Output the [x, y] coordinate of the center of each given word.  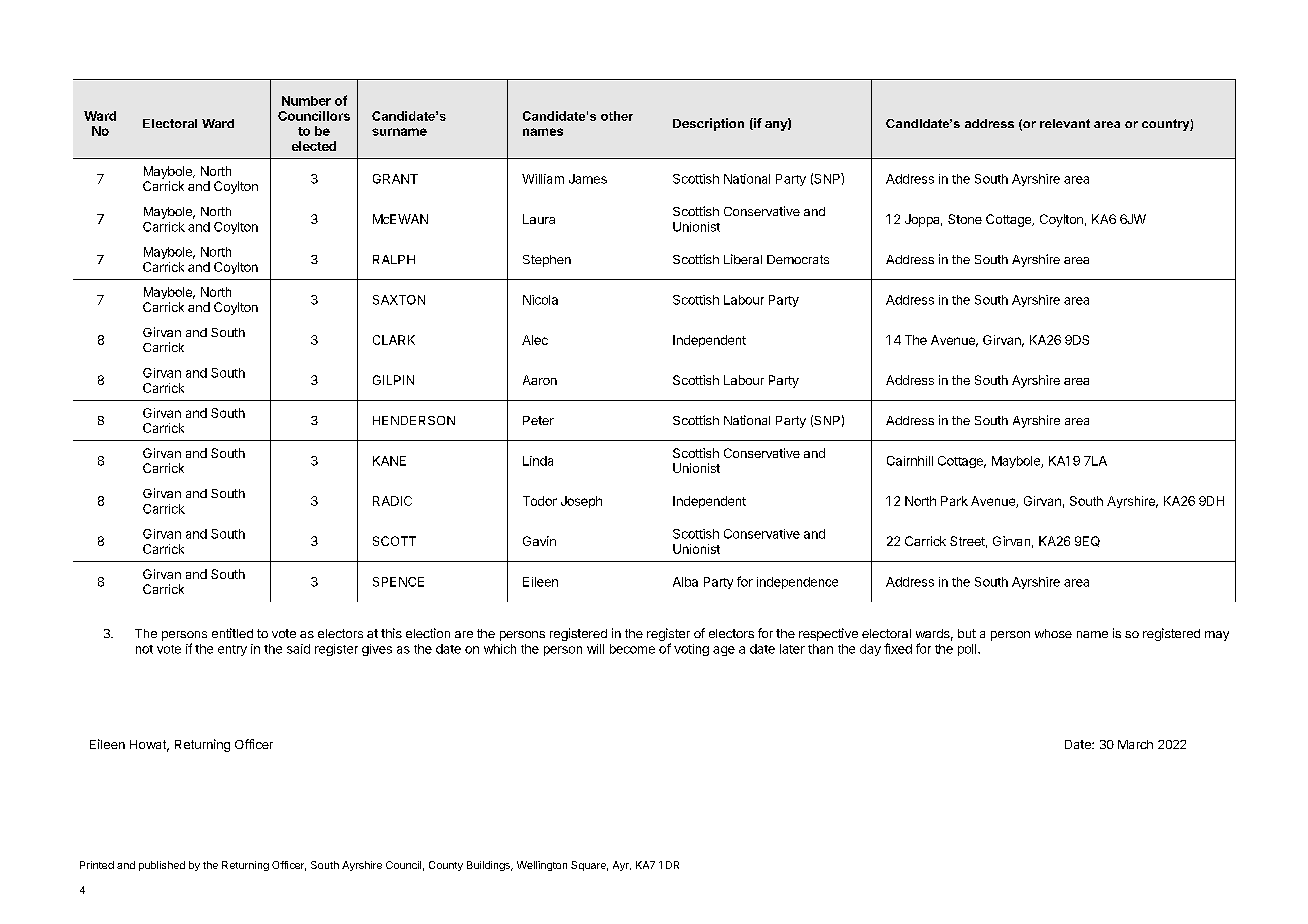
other [617, 116]
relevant [1065, 123]
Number [306, 101]
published [162, 866]
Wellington [542, 866]
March [1135, 744]
